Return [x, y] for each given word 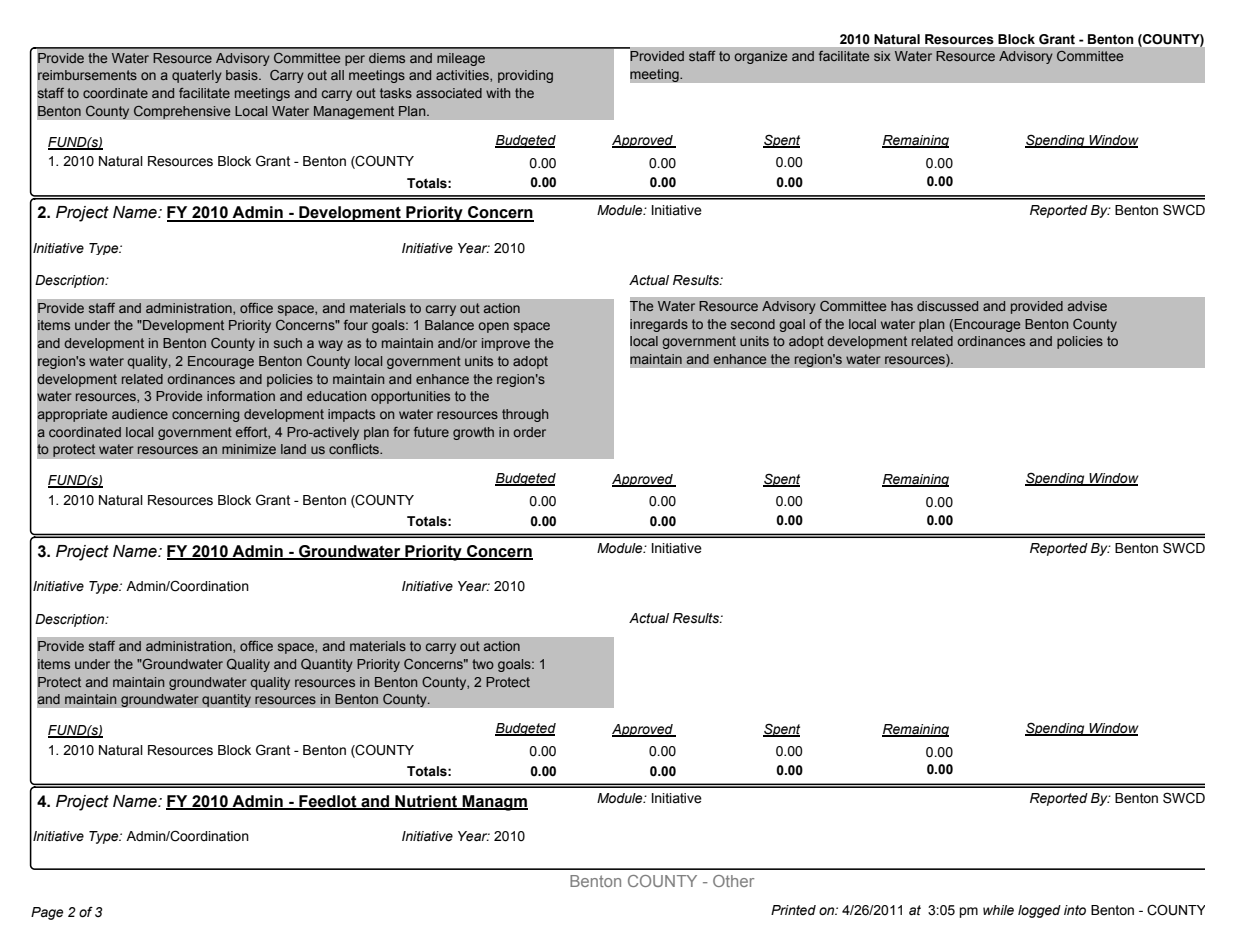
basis [243, 75]
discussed [947, 306]
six [882, 56]
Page [47, 913]
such [288, 343]
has [902, 306]
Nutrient [426, 802]
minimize [249, 449]
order [529, 432]
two [483, 664]
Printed [793, 910]
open [493, 327]
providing [525, 76]
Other [733, 881]
